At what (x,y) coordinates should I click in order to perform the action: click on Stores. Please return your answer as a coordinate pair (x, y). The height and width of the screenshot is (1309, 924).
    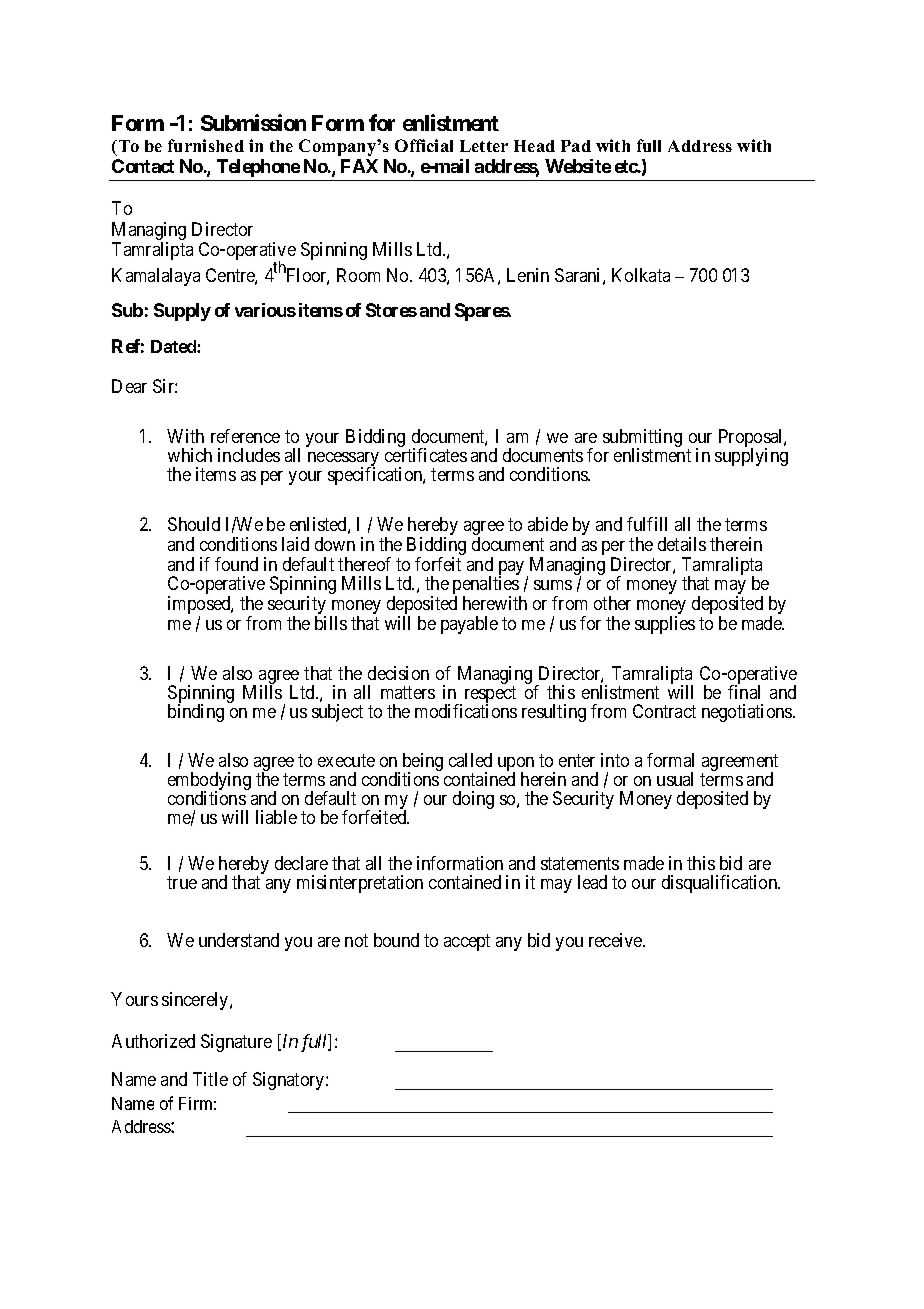
    Looking at the image, I should click on (391, 310).
